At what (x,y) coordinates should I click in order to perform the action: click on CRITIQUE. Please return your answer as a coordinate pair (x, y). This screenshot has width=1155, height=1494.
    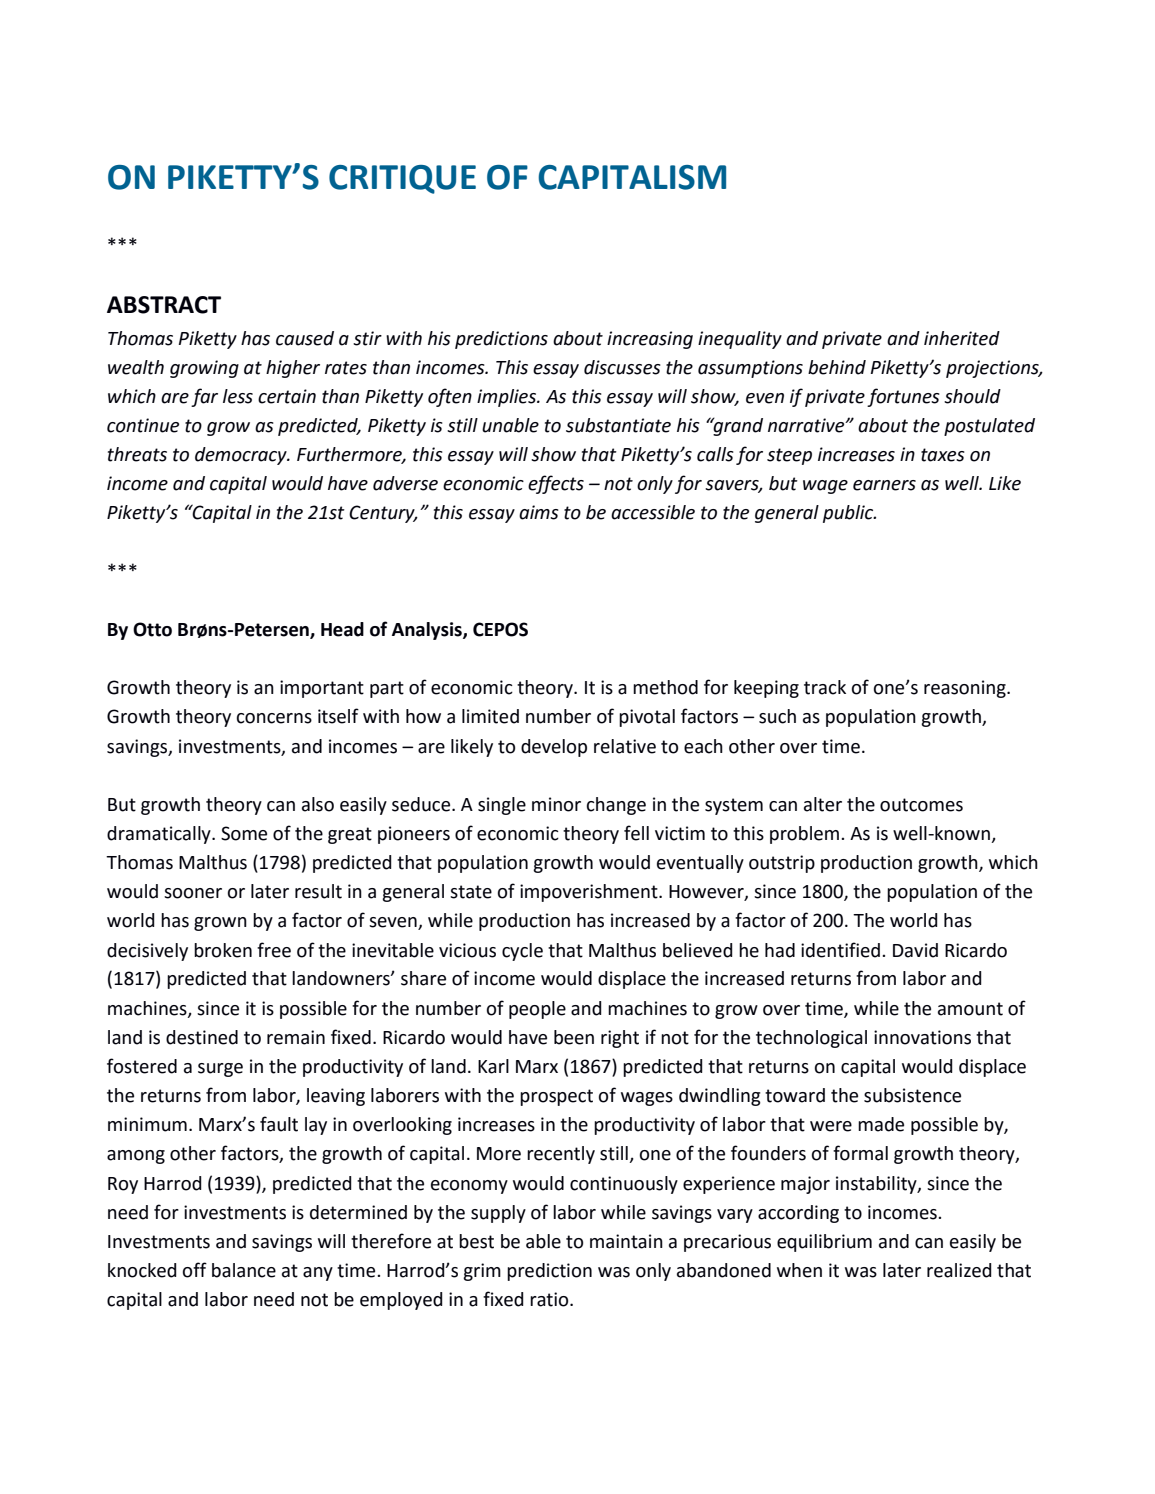
    Looking at the image, I should click on (402, 179).
